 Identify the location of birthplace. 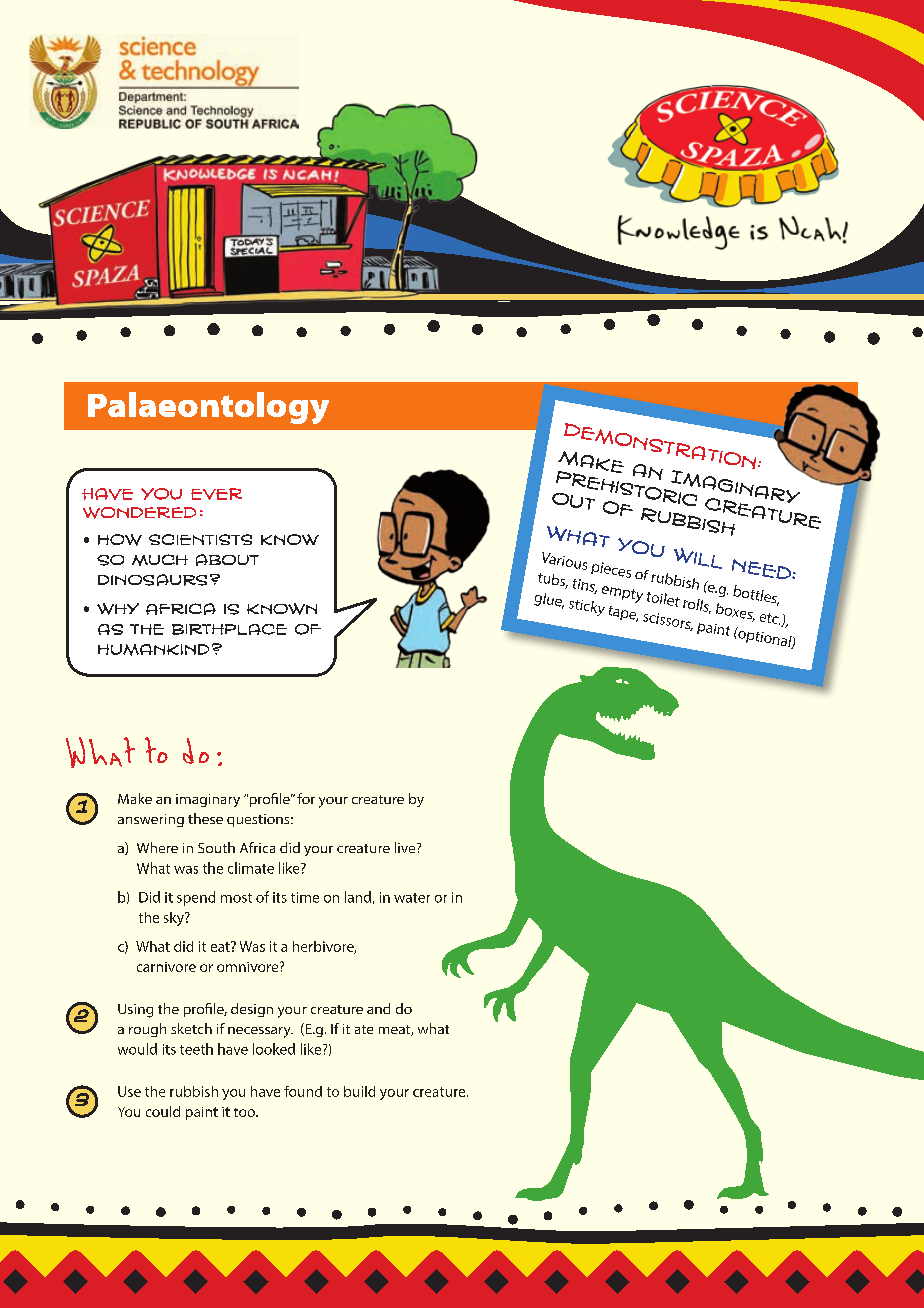
(229, 629).
